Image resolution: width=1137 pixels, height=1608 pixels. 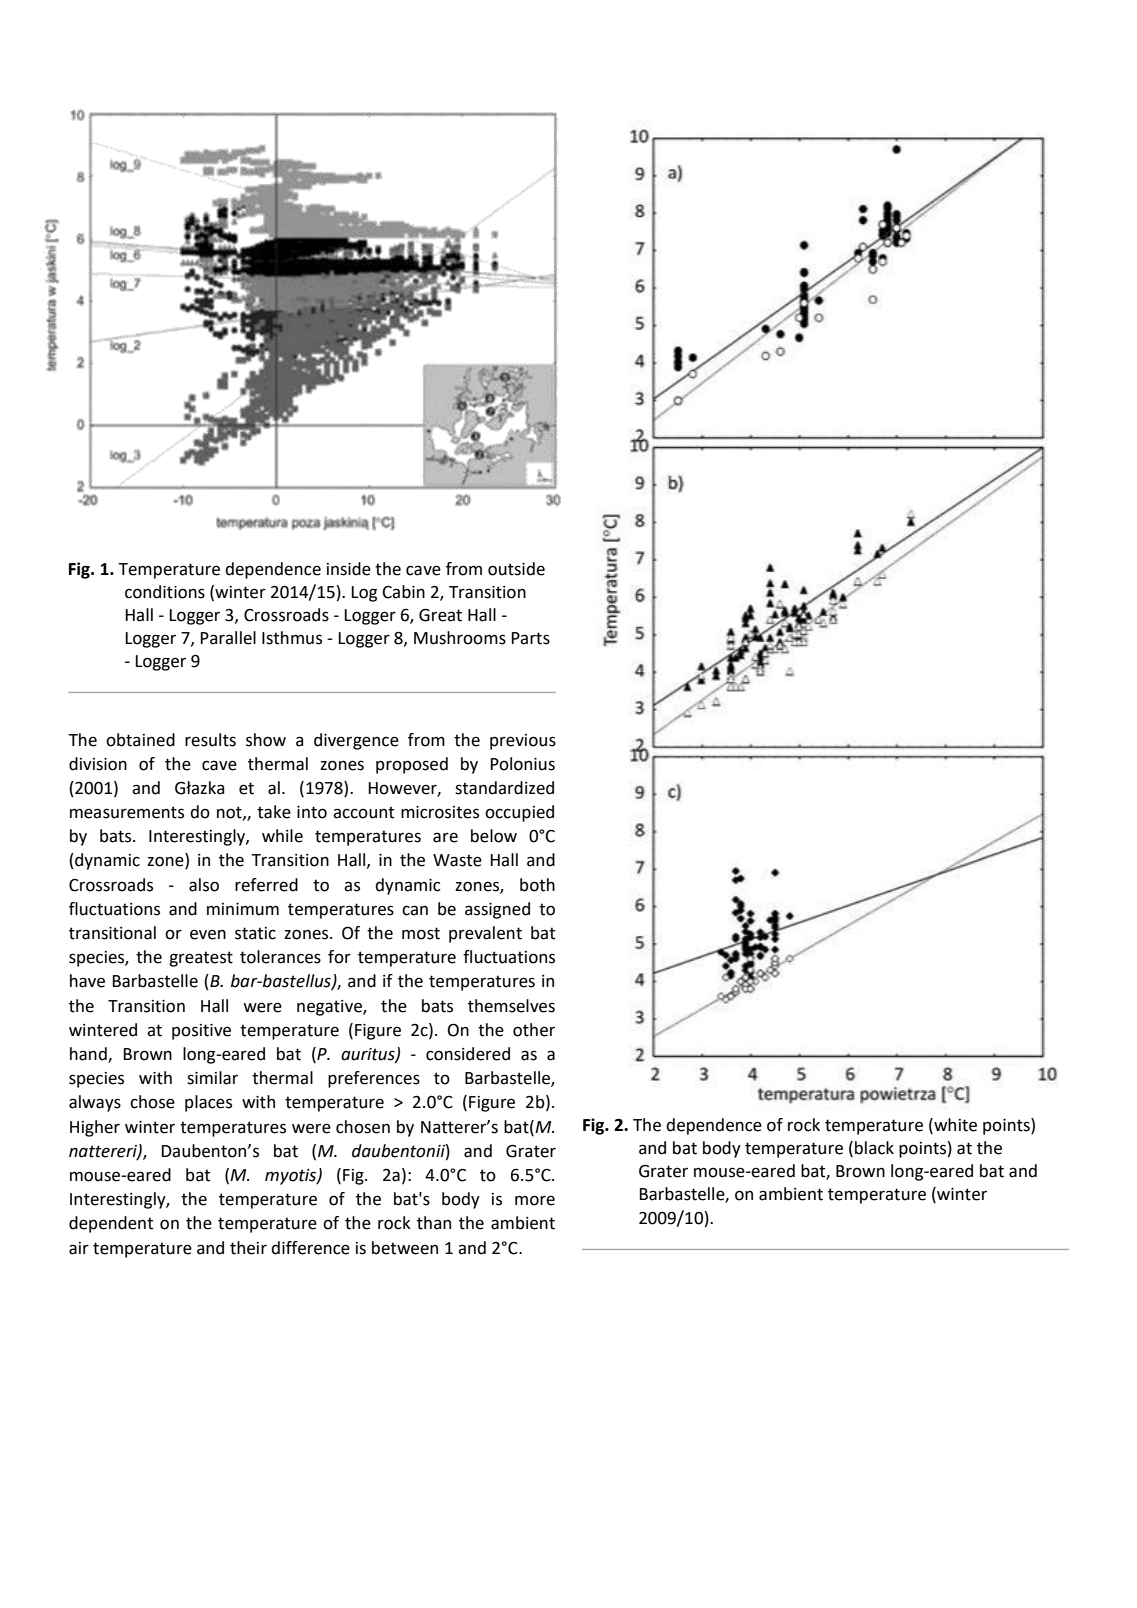 What do you see at coordinates (519, 813) in the screenshot?
I see `occupied` at bounding box center [519, 813].
